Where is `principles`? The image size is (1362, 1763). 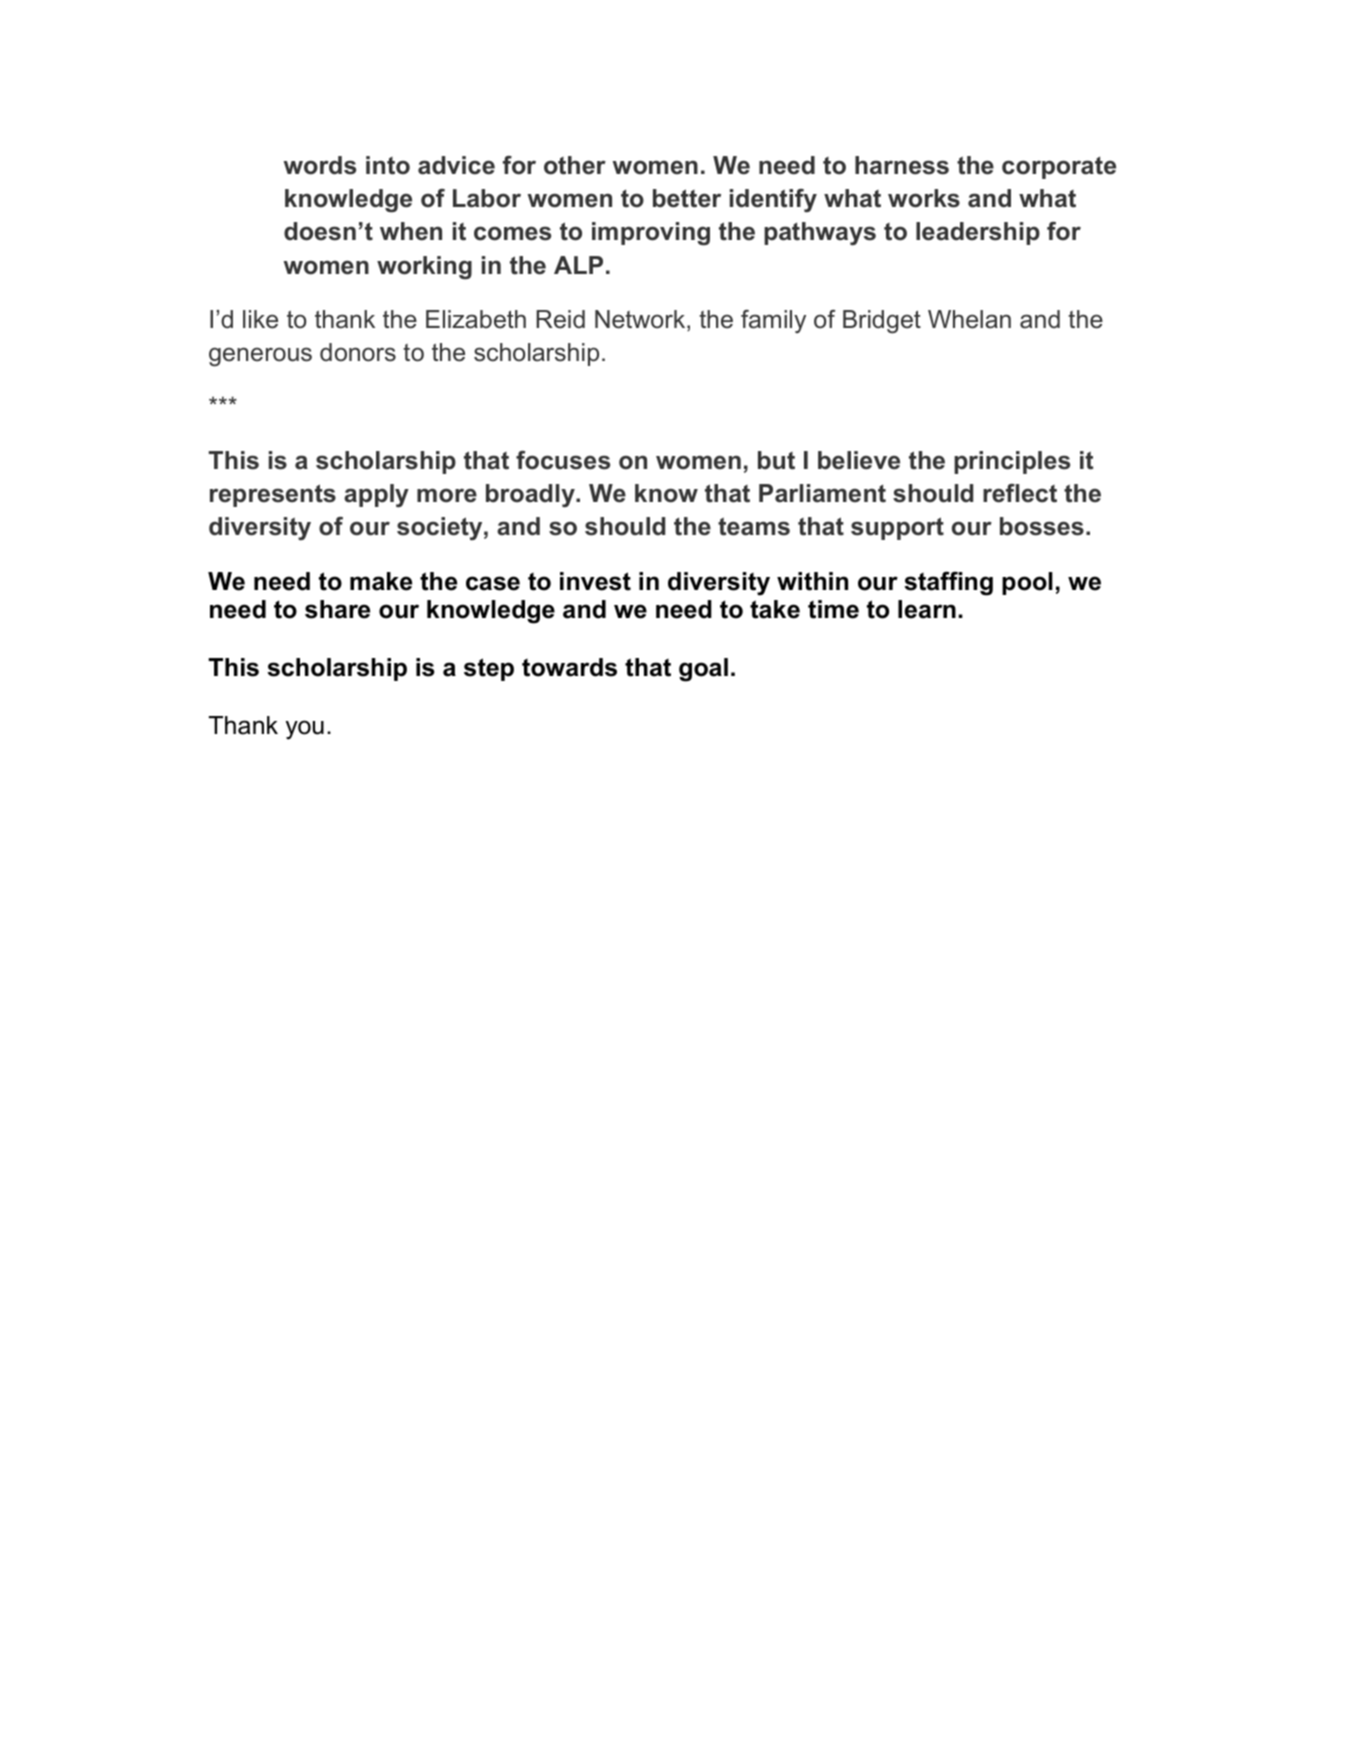 principles is located at coordinates (1012, 462).
